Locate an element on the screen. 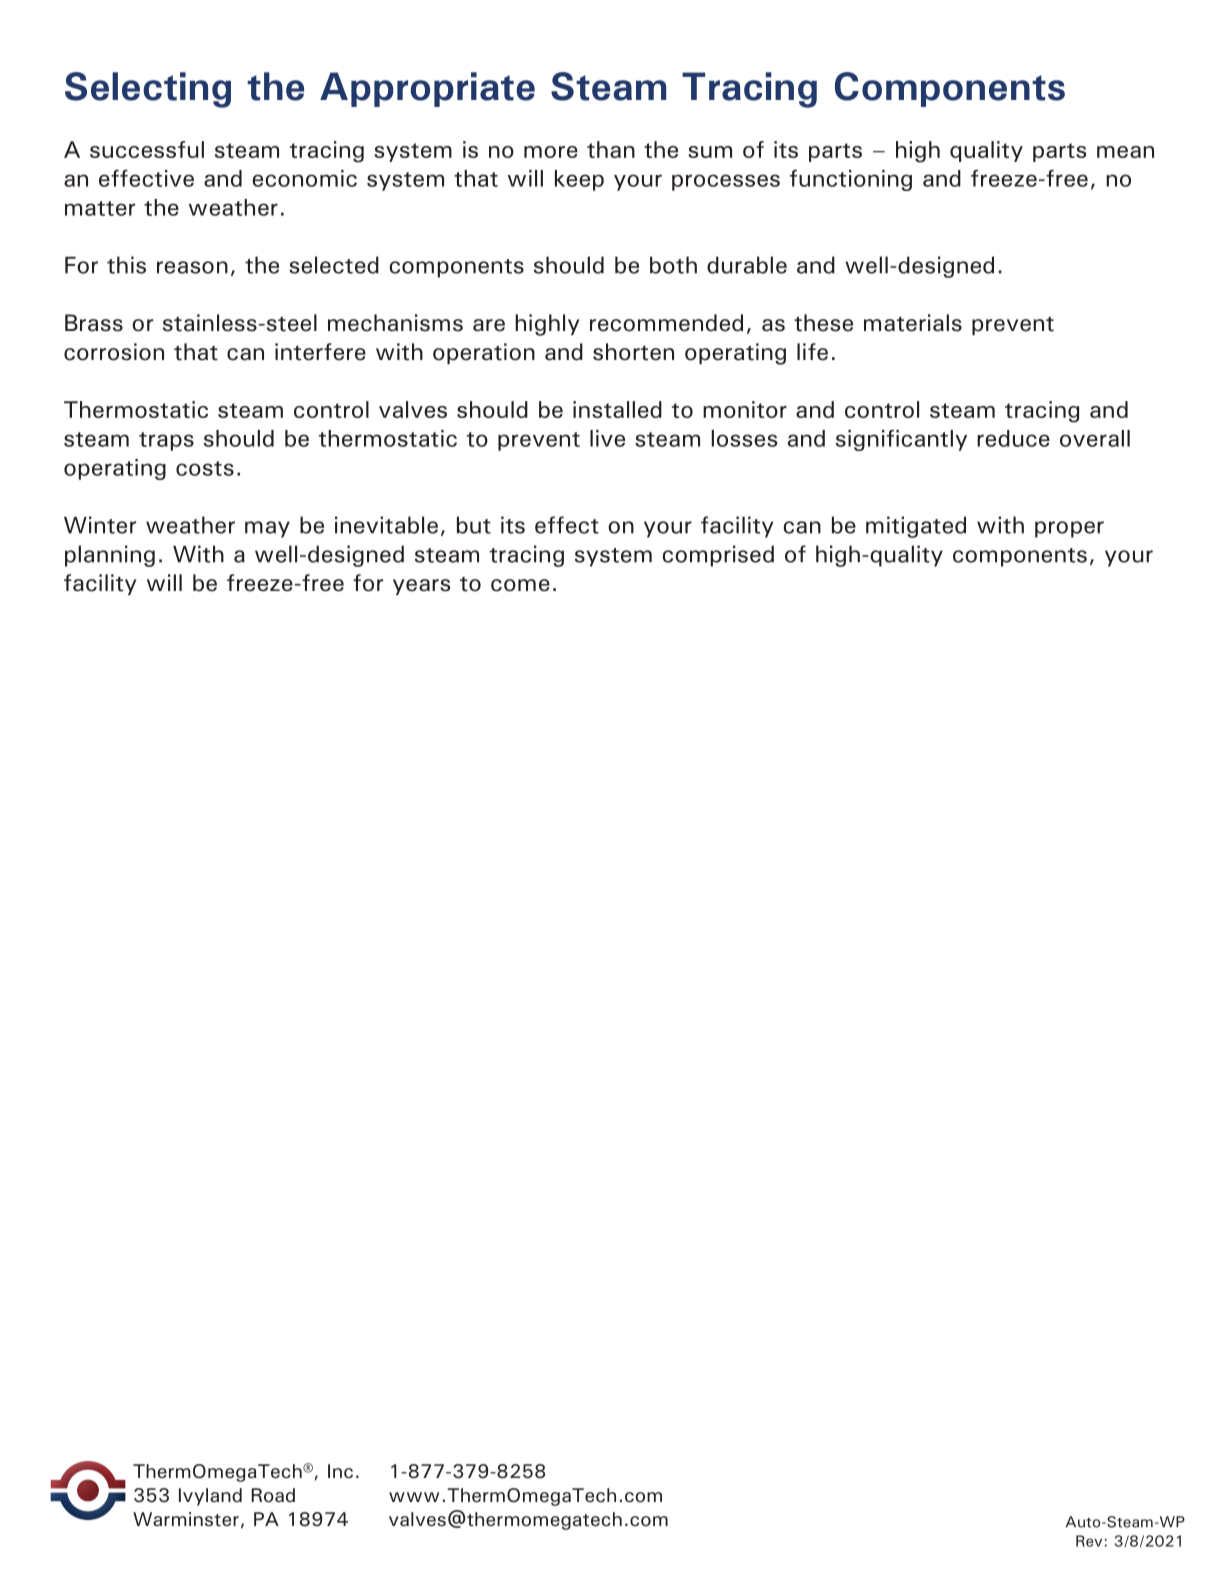 This screenshot has height=1589, width=1228. planning is located at coordinates (110, 556).
